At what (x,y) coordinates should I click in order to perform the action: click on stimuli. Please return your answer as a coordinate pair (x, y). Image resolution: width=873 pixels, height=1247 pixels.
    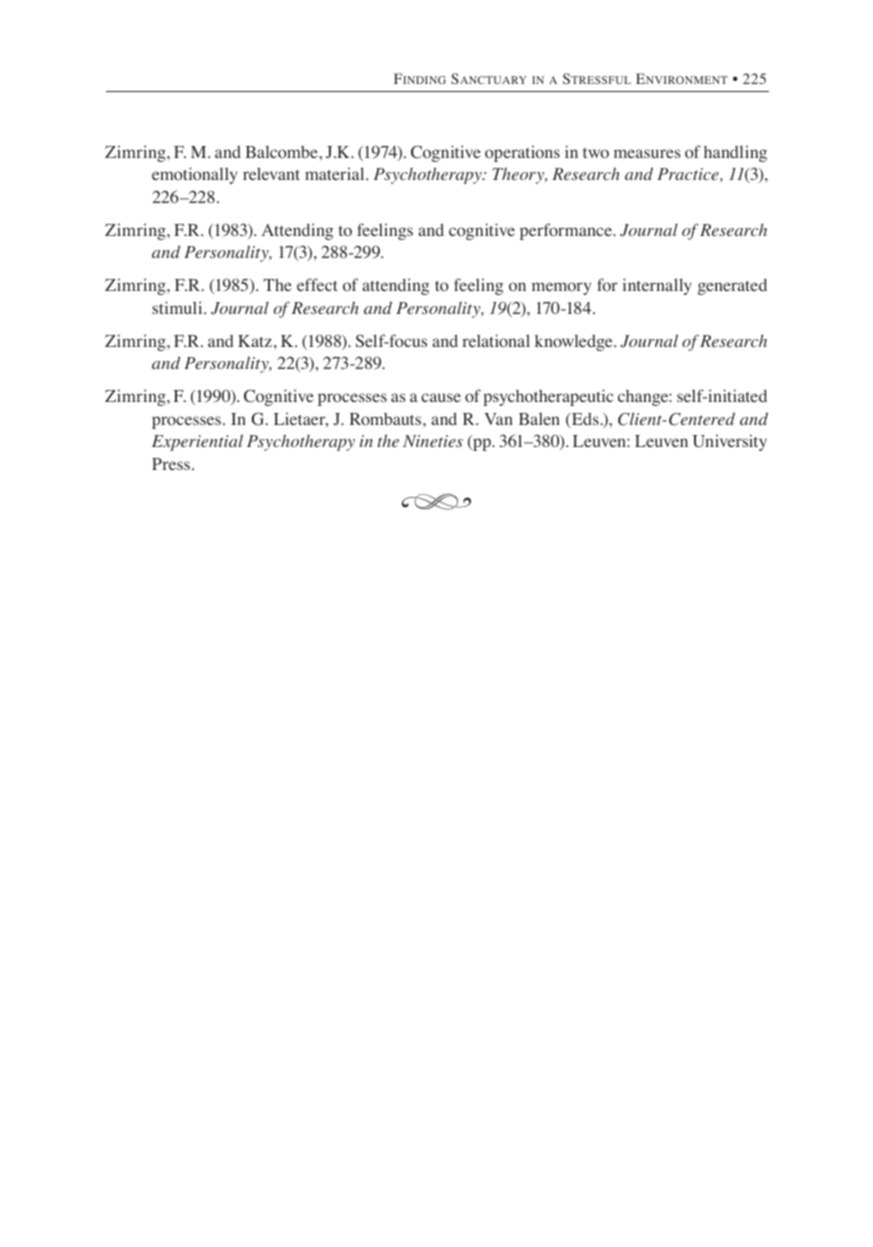
    Looking at the image, I should click on (178, 307).
